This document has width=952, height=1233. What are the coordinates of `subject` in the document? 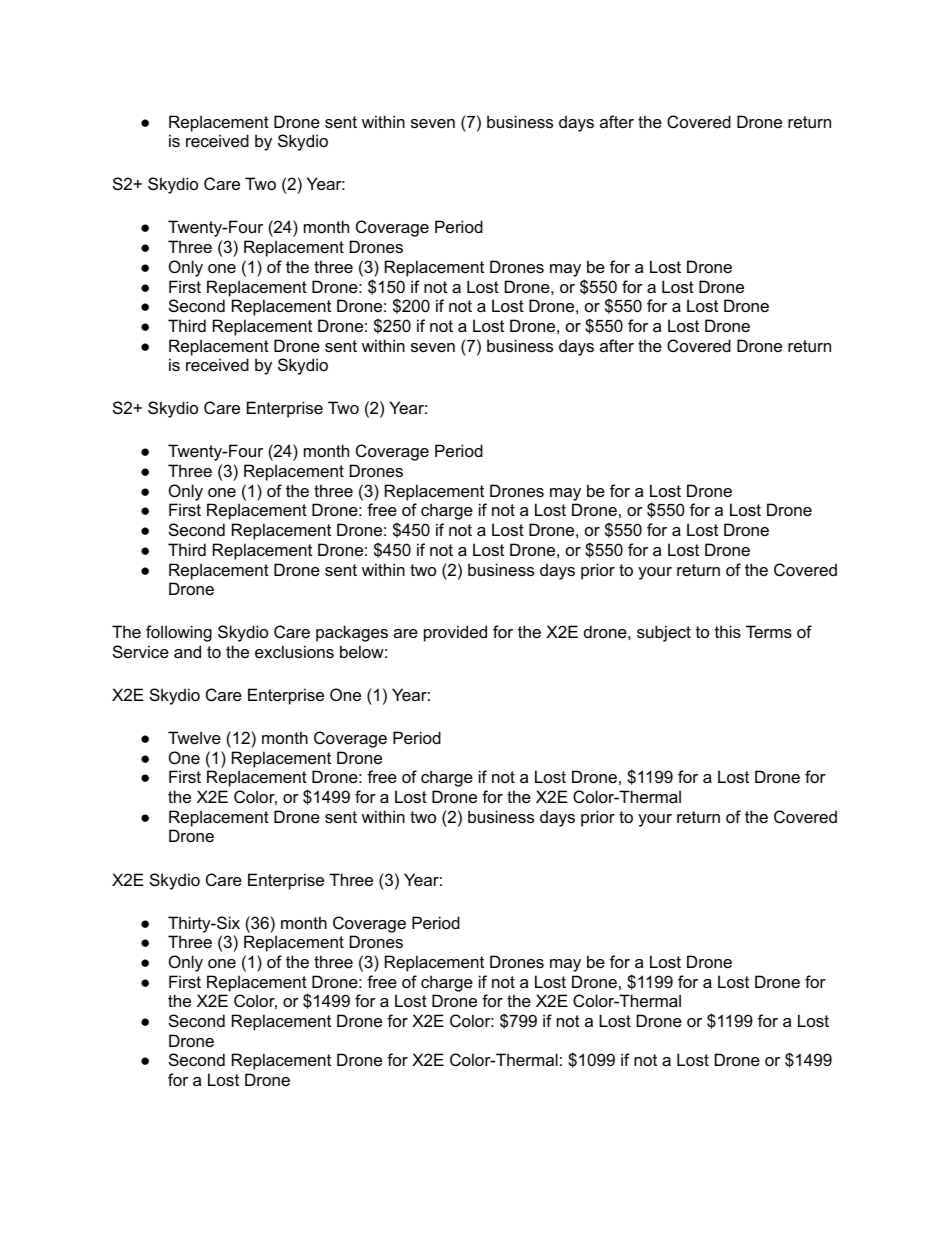 It's located at (664, 633).
